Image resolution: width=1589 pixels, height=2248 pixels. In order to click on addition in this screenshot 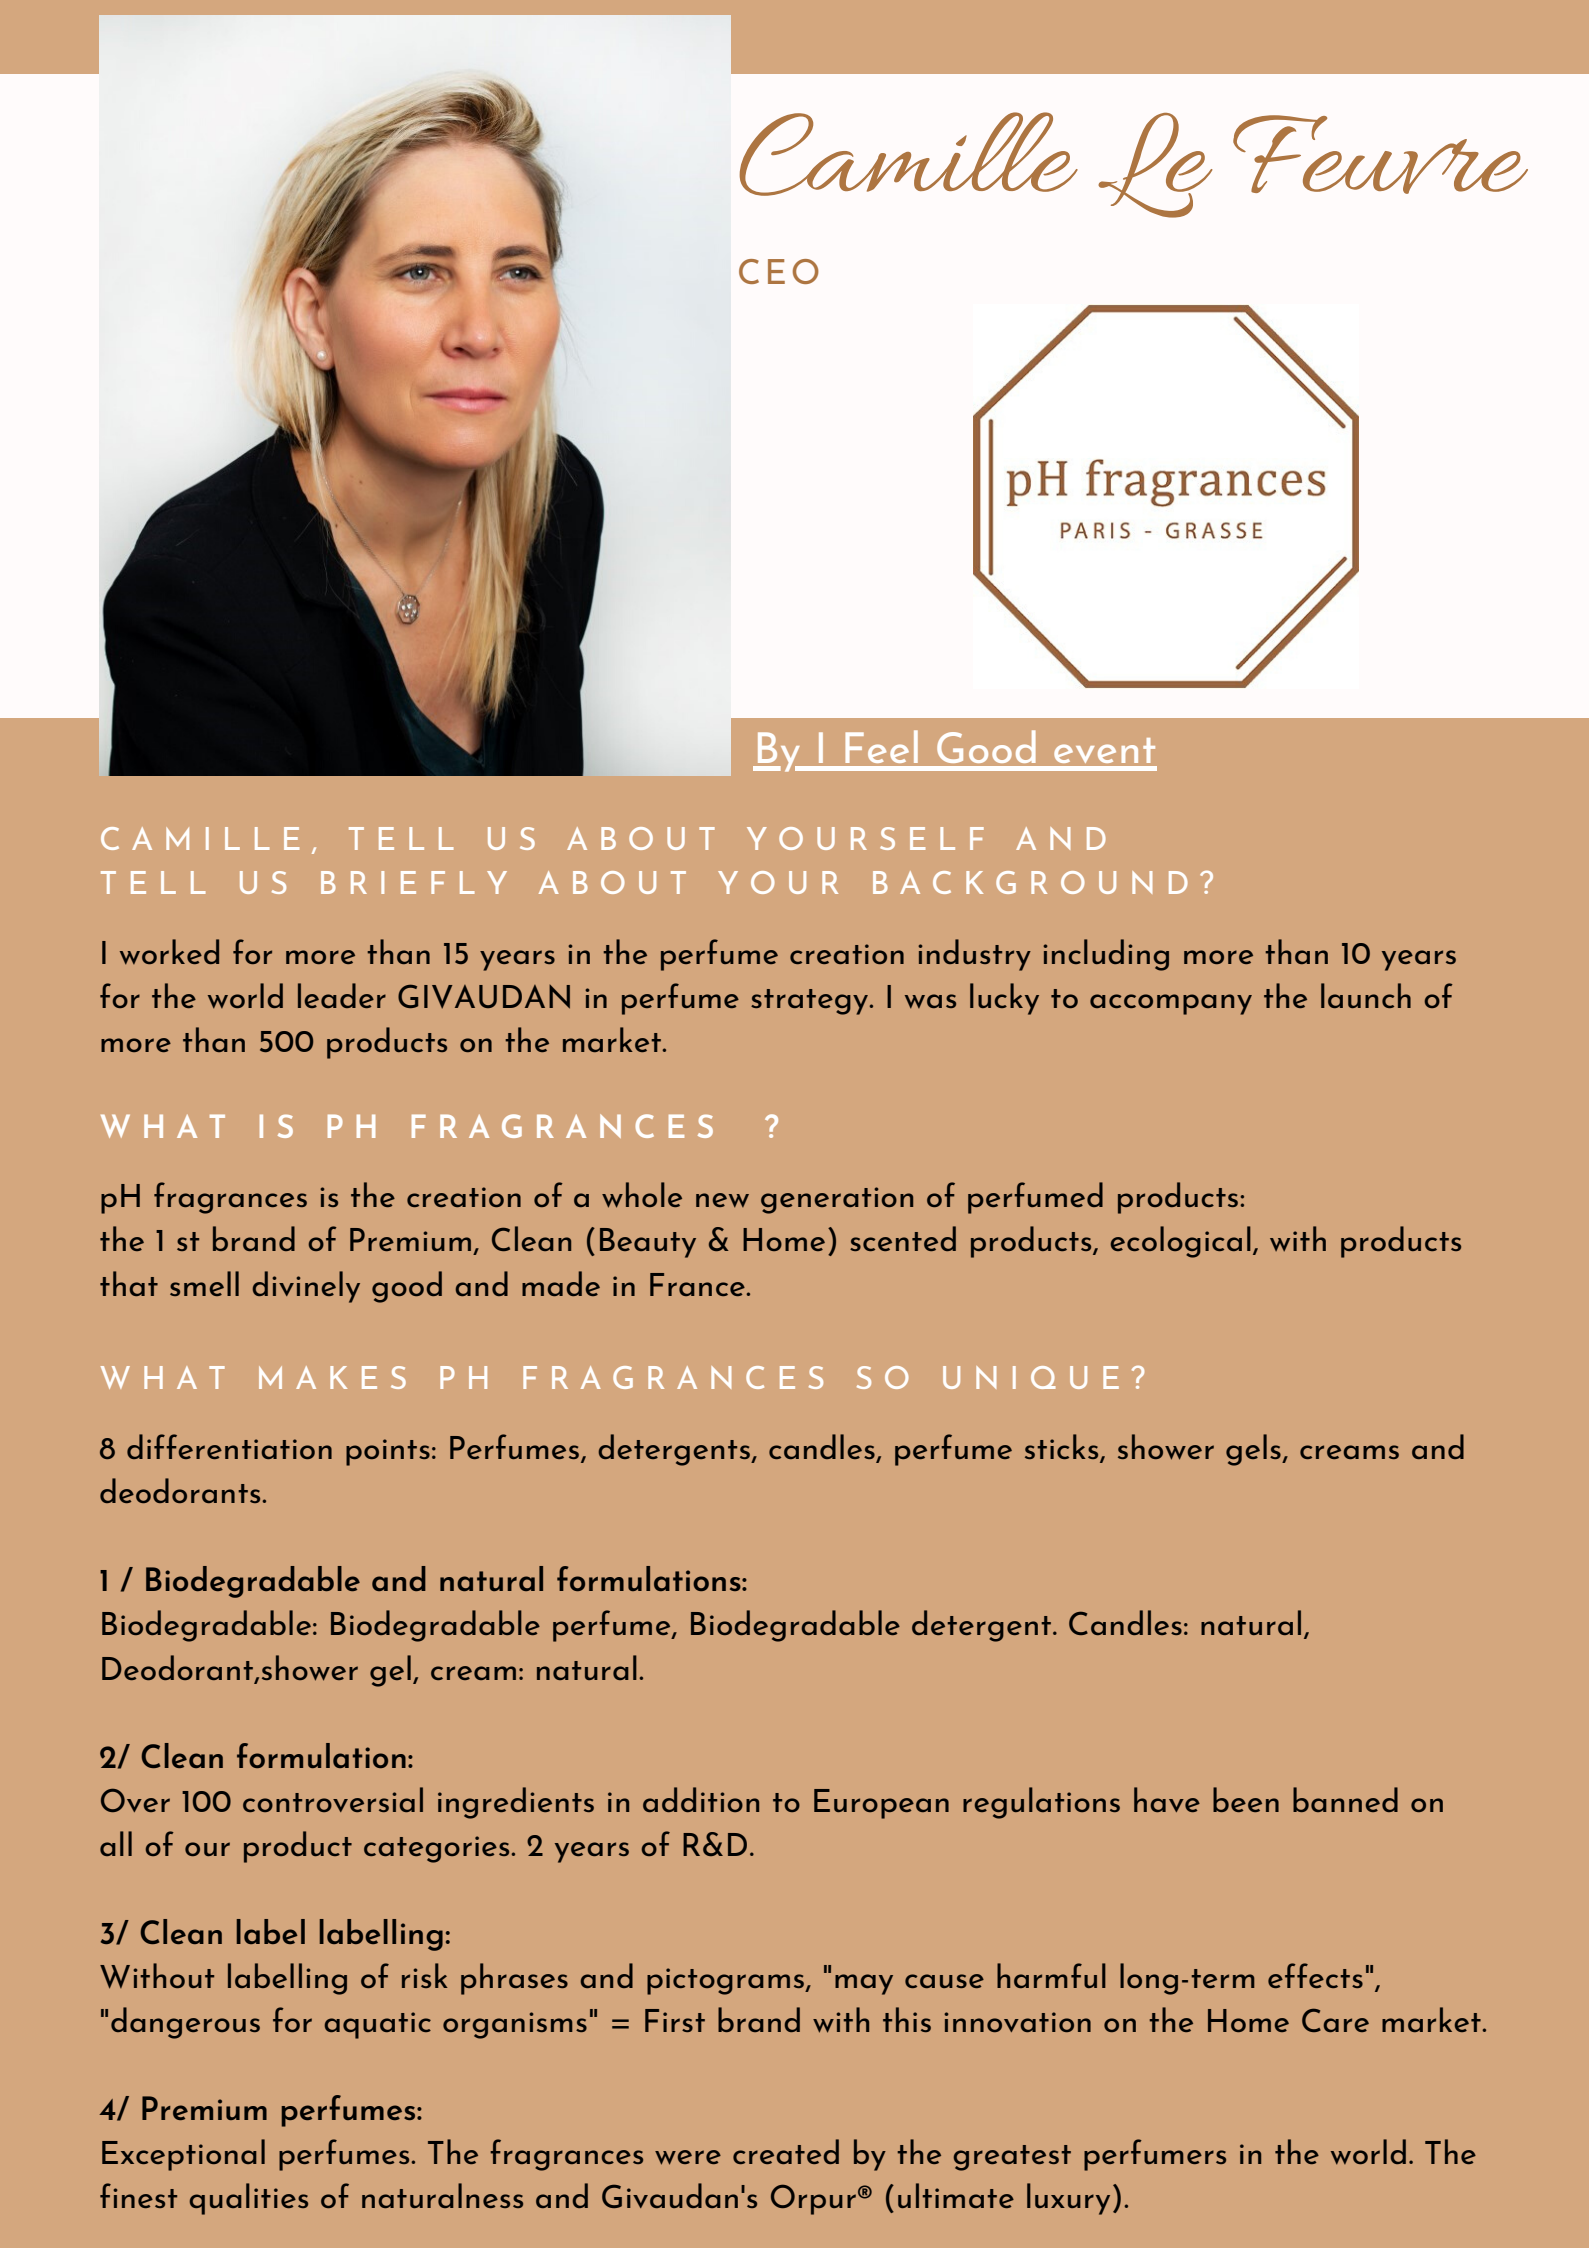, I will do `click(701, 1799)`.
